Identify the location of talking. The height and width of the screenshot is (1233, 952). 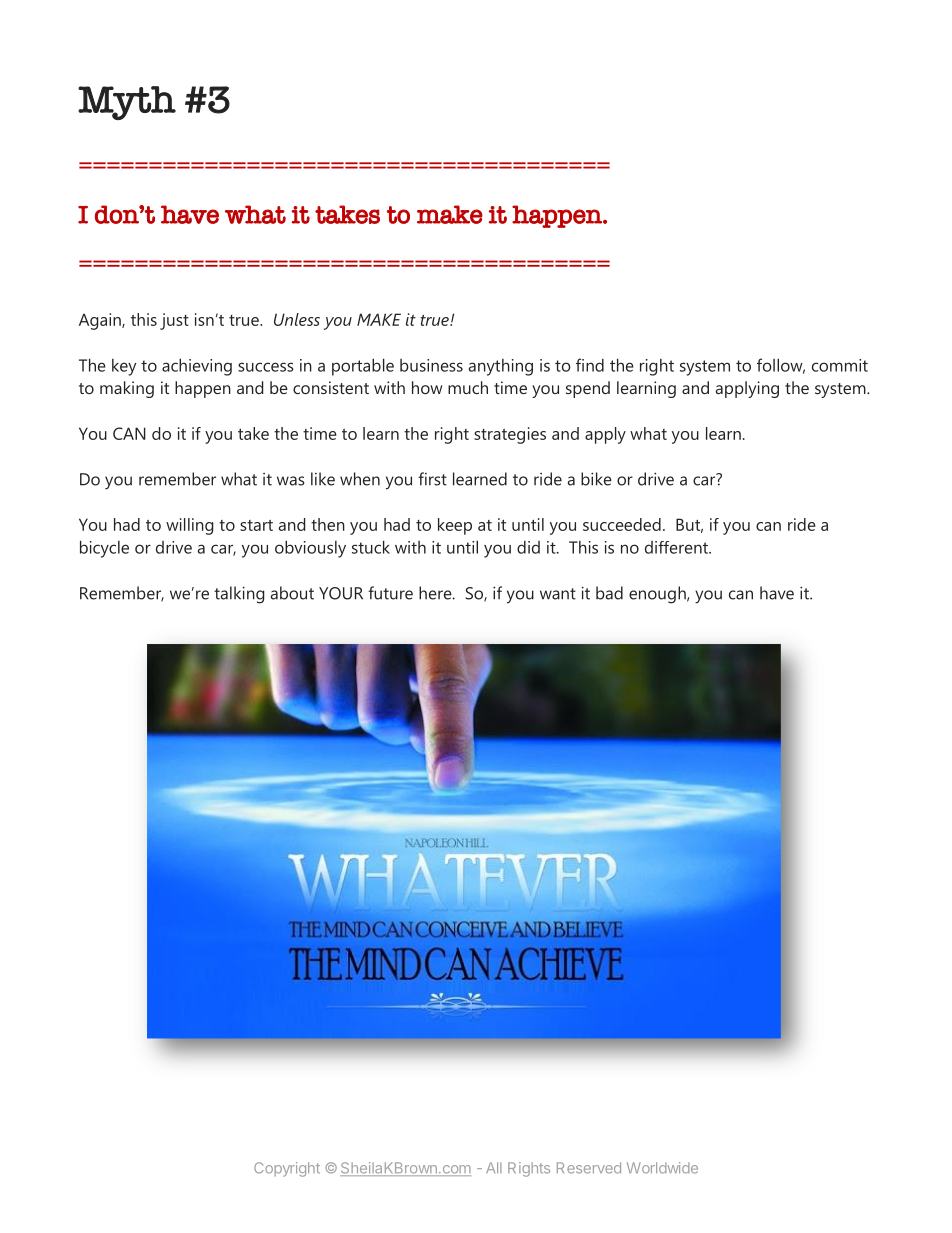
(239, 595).
